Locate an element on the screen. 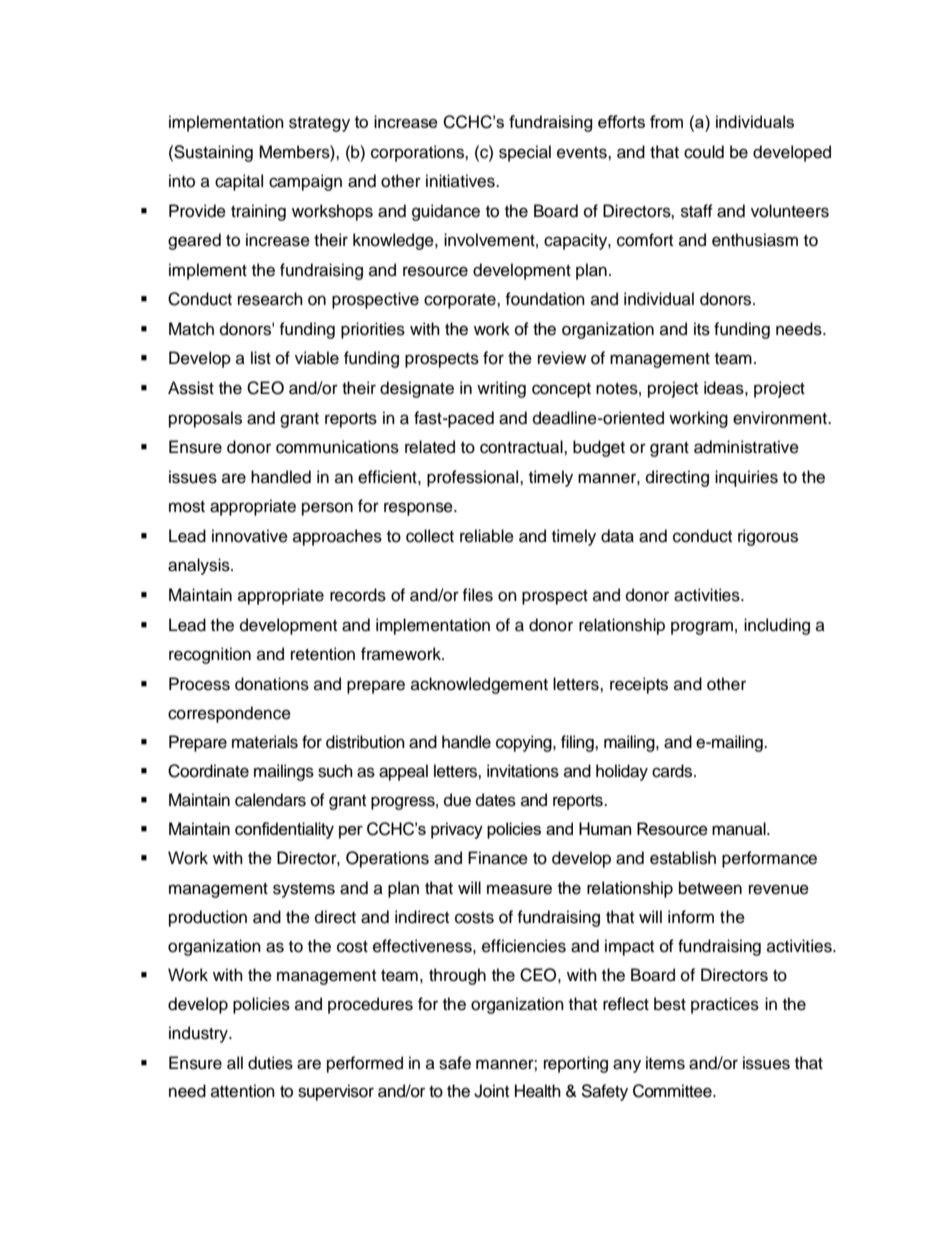 This screenshot has height=1233, width=952. duties is located at coordinates (270, 1063).
